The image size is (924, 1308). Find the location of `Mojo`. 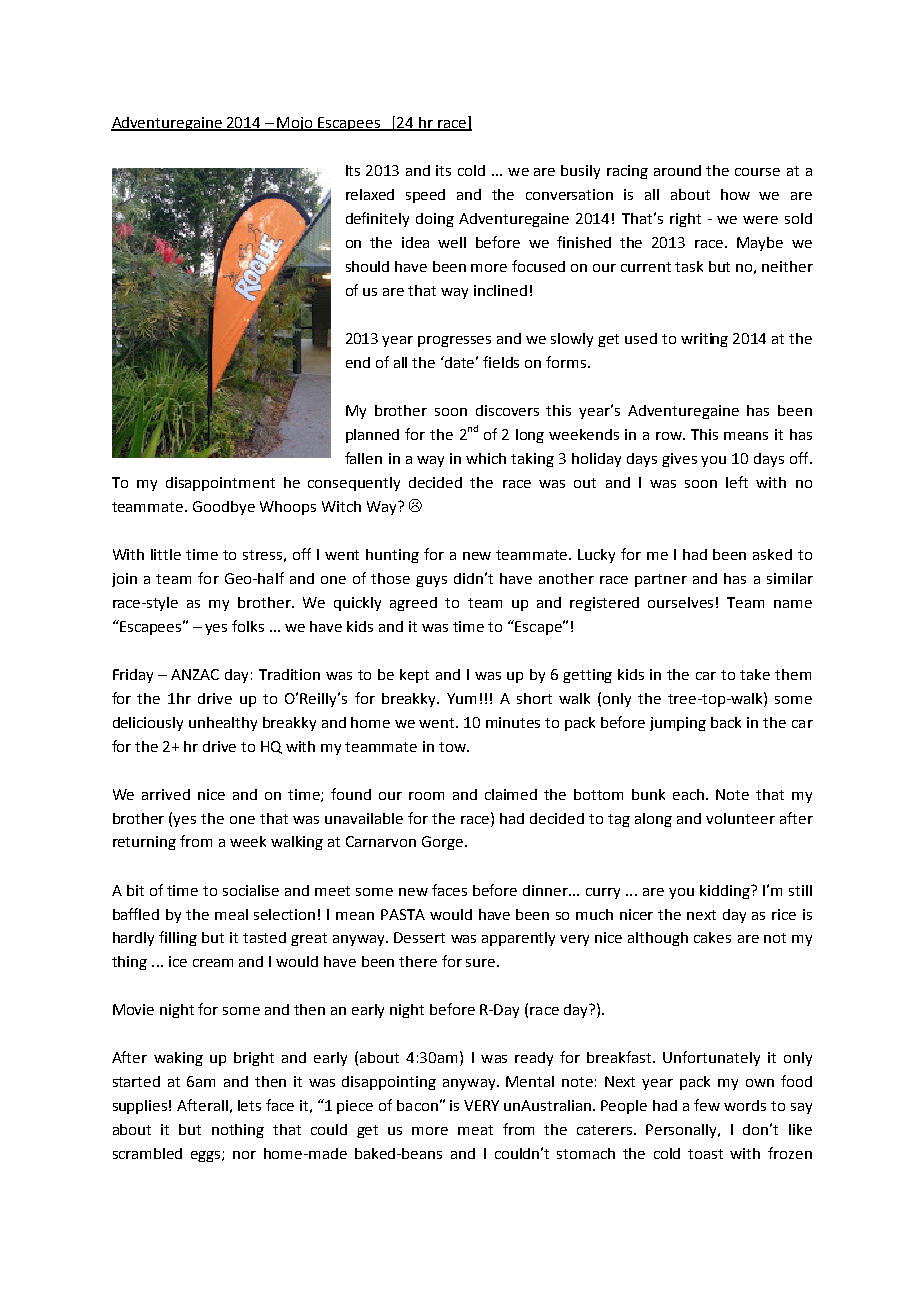

Mojo is located at coordinates (296, 124).
